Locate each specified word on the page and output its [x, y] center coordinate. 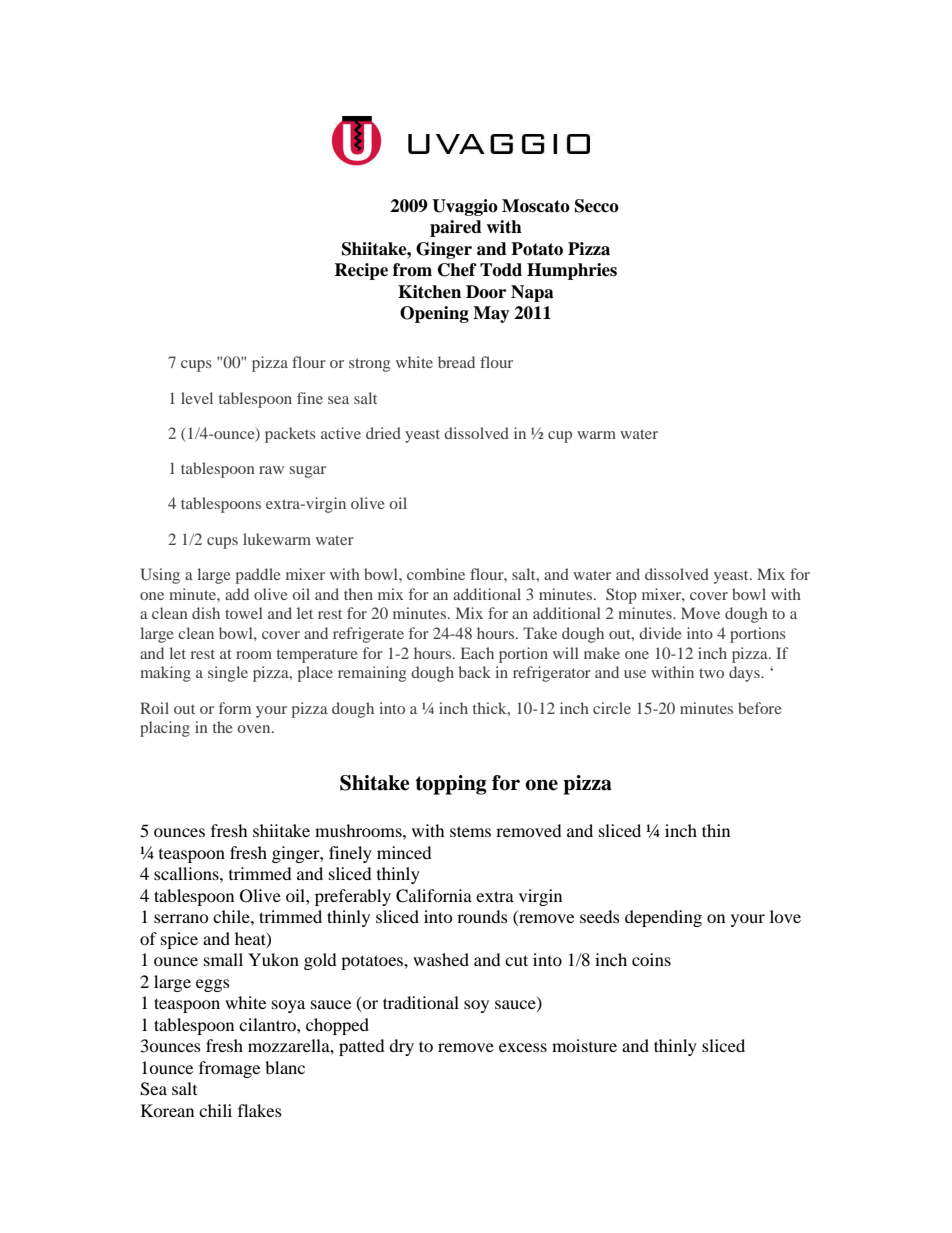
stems [470, 831]
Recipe [361, 271]
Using [160, 576]
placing [165, 729]
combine [436, 574]
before [760, 708]
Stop [621, 596]
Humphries [572, 271]
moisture [584, 1045]
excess [523, 1047]
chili [215, 1110]
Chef [457, 270]
